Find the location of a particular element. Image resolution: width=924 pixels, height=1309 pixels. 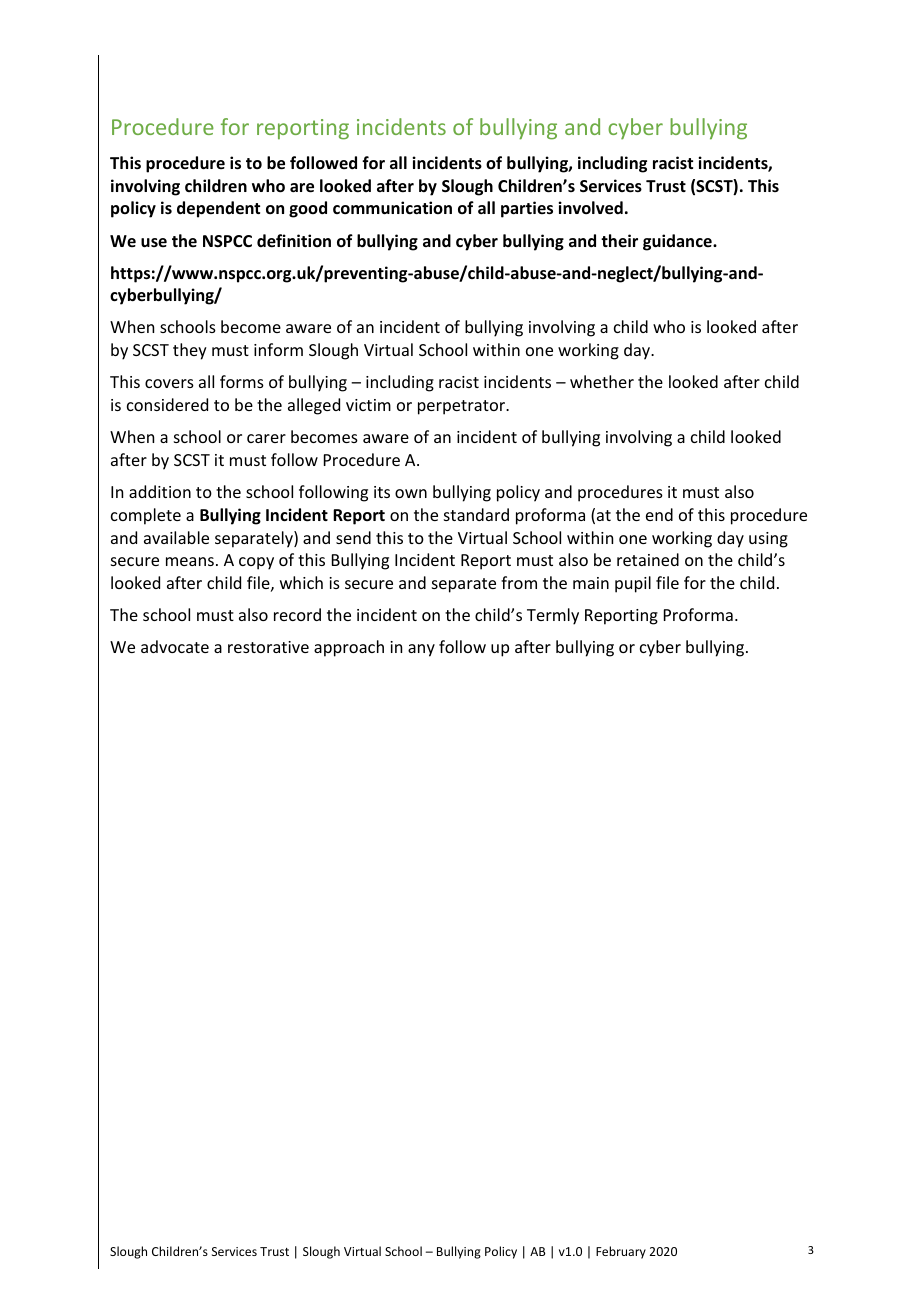

communication is located at coordinates (392, 208).
